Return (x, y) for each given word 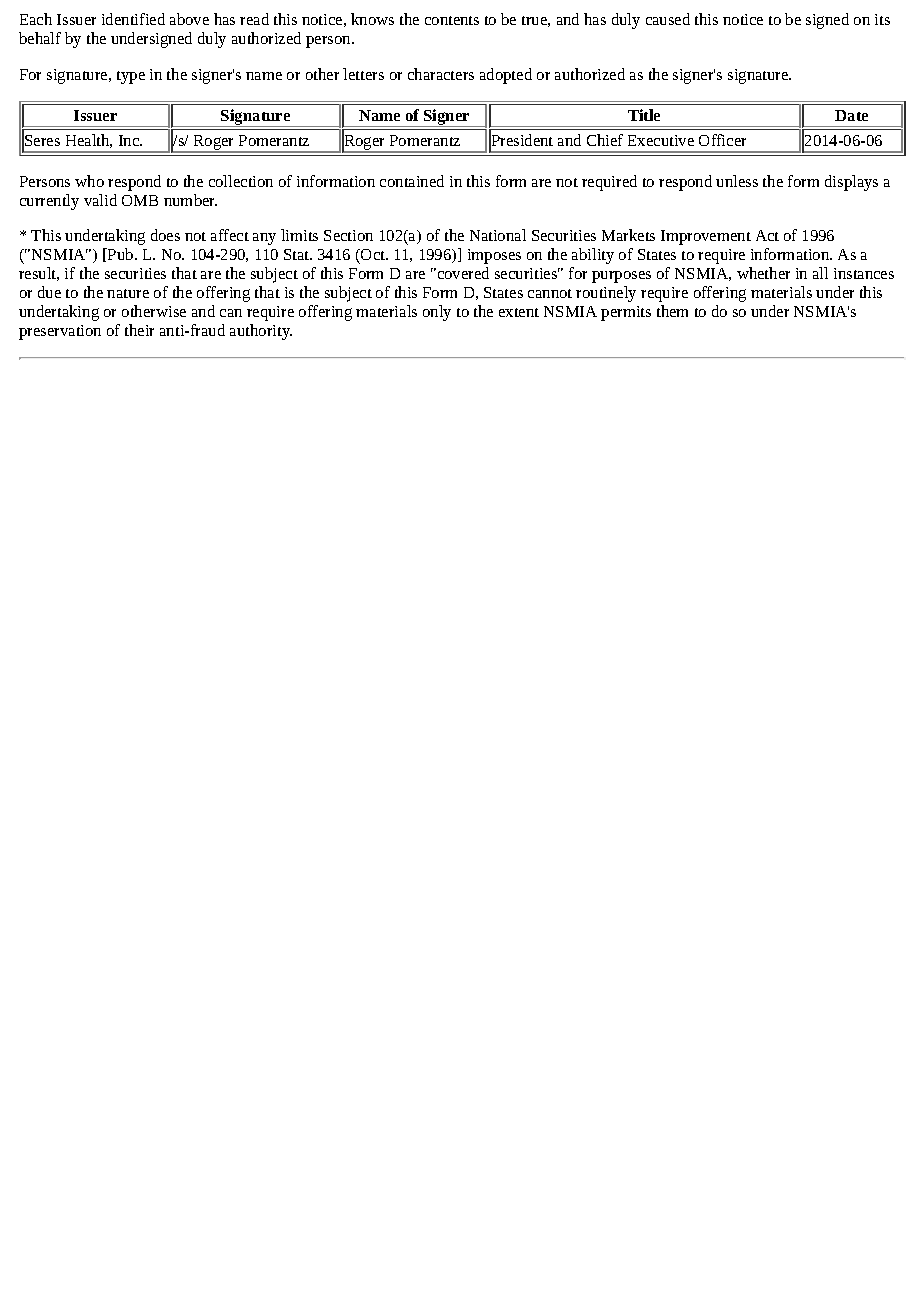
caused (668, 19)
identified (133, 19)
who (89, 181)
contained (412, 181)
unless (737, 181)
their (139, 330)
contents (452, 20)
